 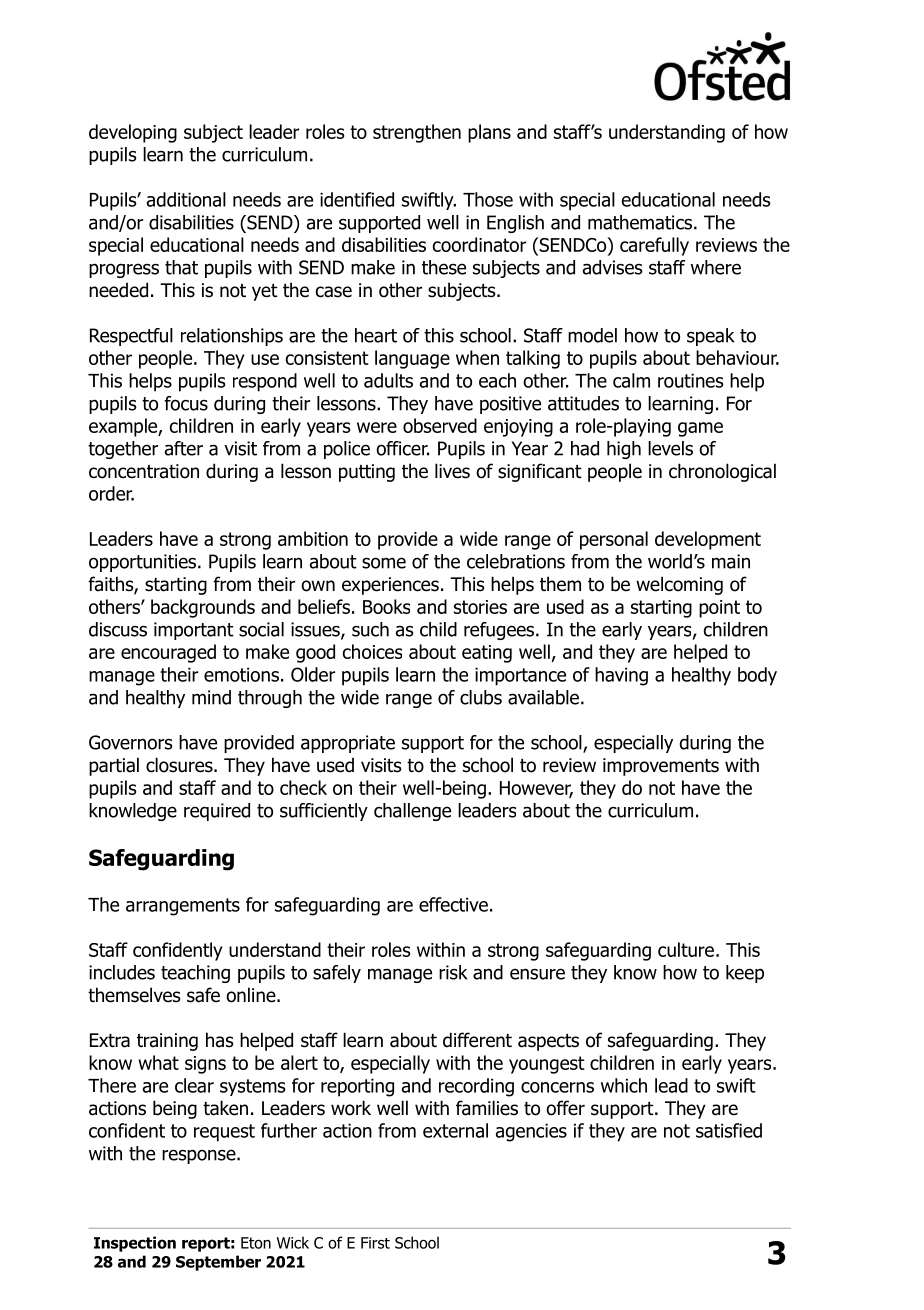 What do you see at coordinates (218, 1263) in the screenshot?
I see `September` at bounding box center [218, 1263].
